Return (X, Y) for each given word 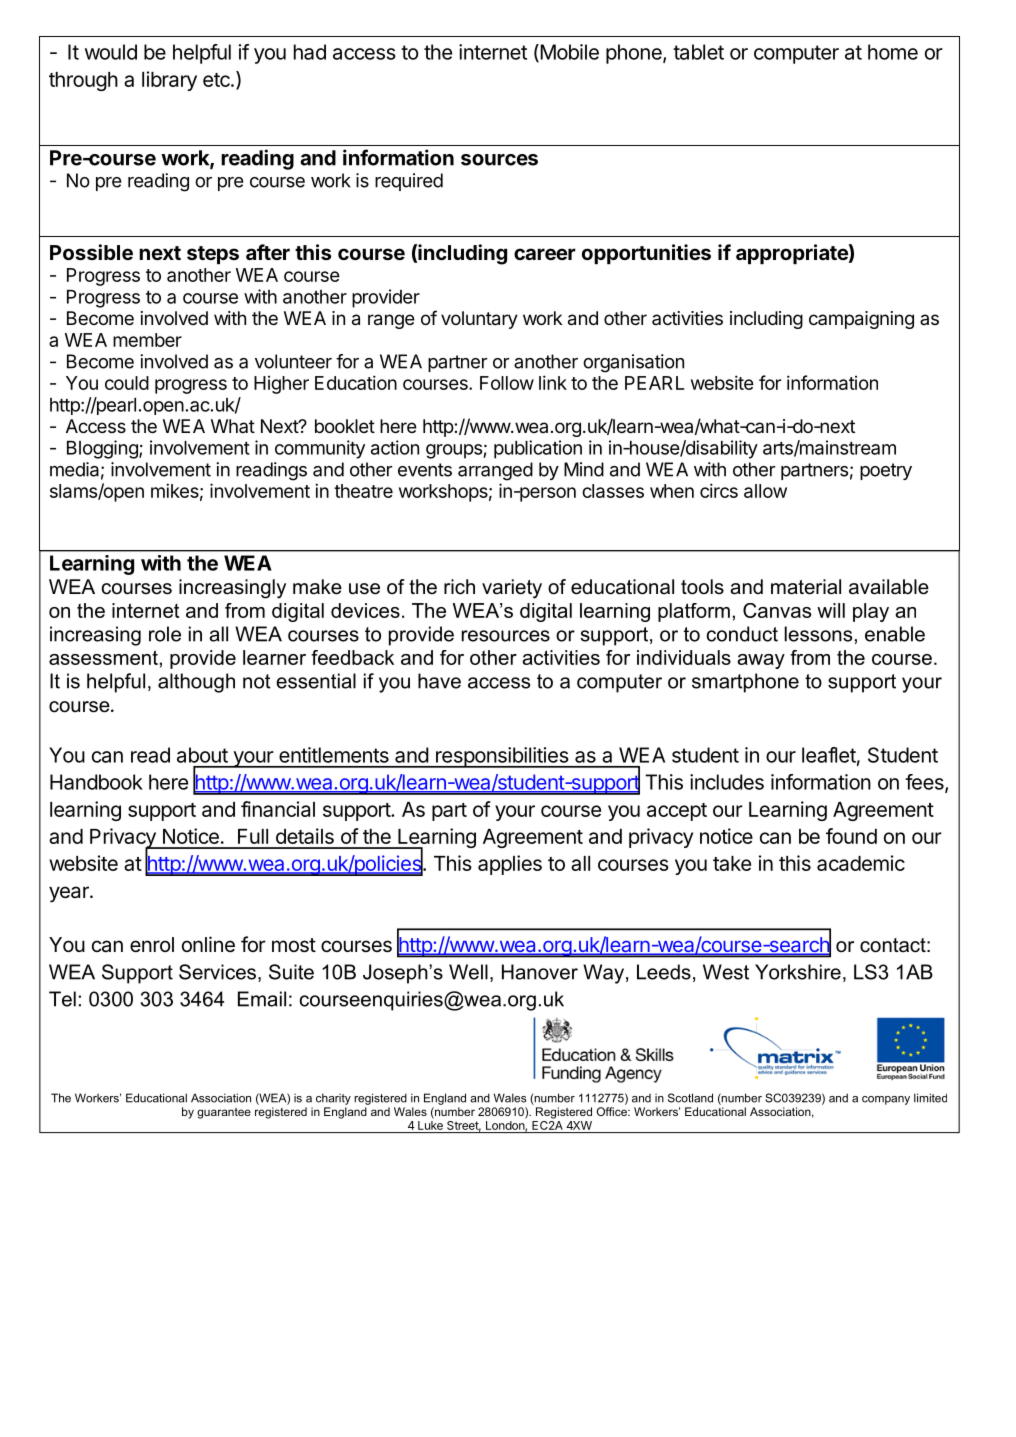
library (169, 81)
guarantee (224, 1113)
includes (727, 782)
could (127, 383)
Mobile (568, 53)
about (202, 755)
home (893, 52)
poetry (886, 471)
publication (538, 449)
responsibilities (502, 757)
